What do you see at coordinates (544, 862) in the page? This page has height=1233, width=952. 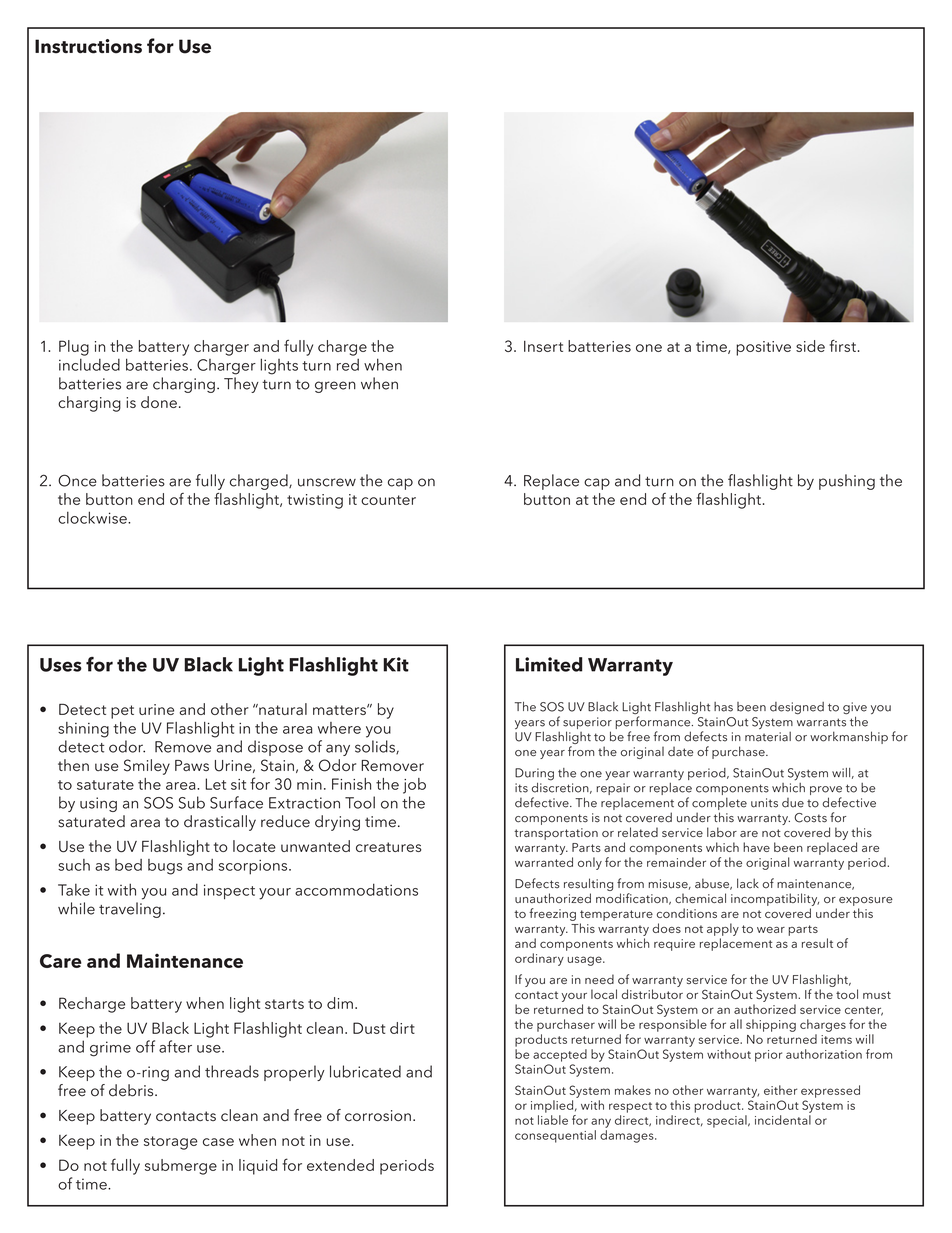 I see `warranted` at bounding box center [544, 862].
